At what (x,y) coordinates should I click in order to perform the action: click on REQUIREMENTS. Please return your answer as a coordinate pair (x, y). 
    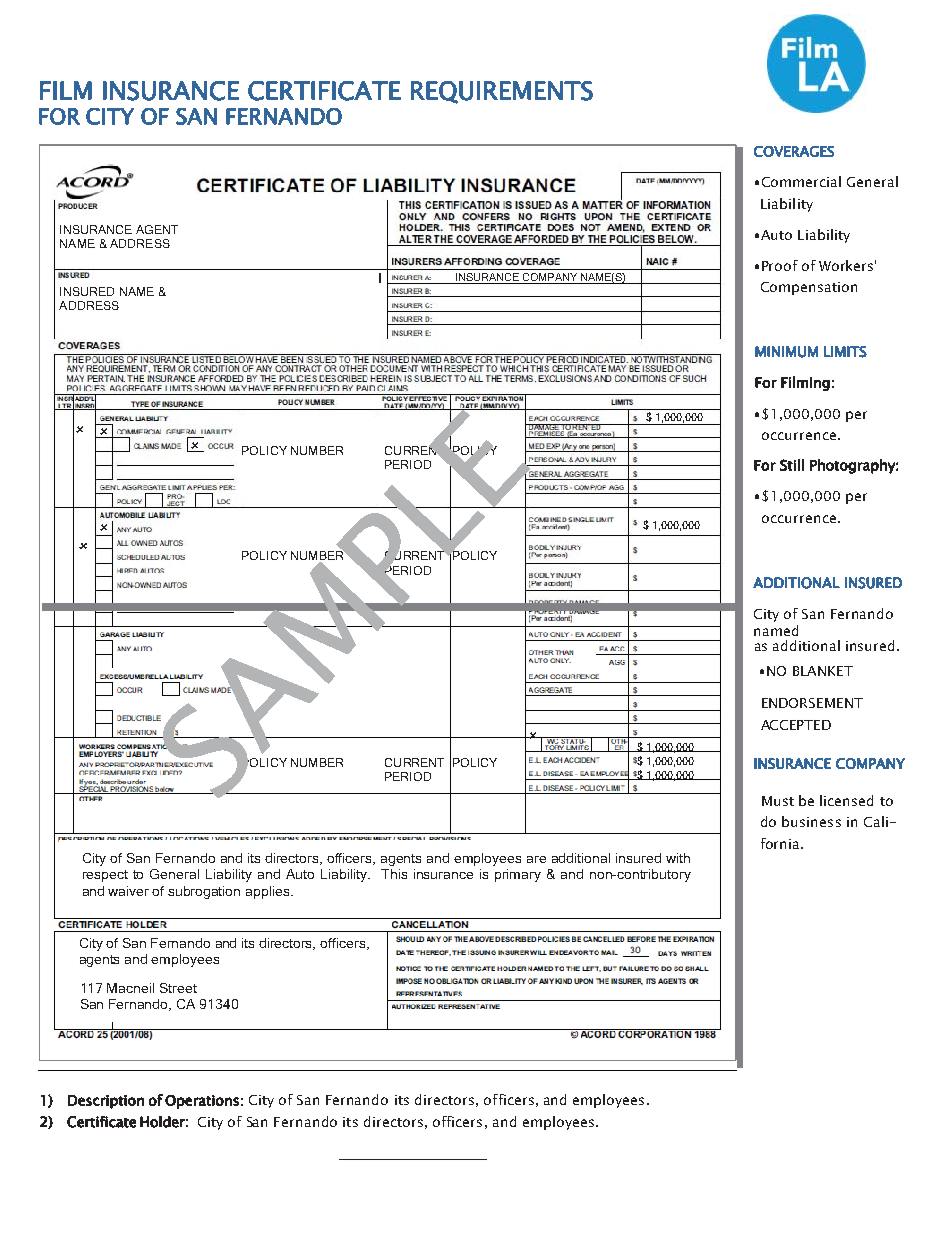
    Looking at the image, I should click on (502, 92).
